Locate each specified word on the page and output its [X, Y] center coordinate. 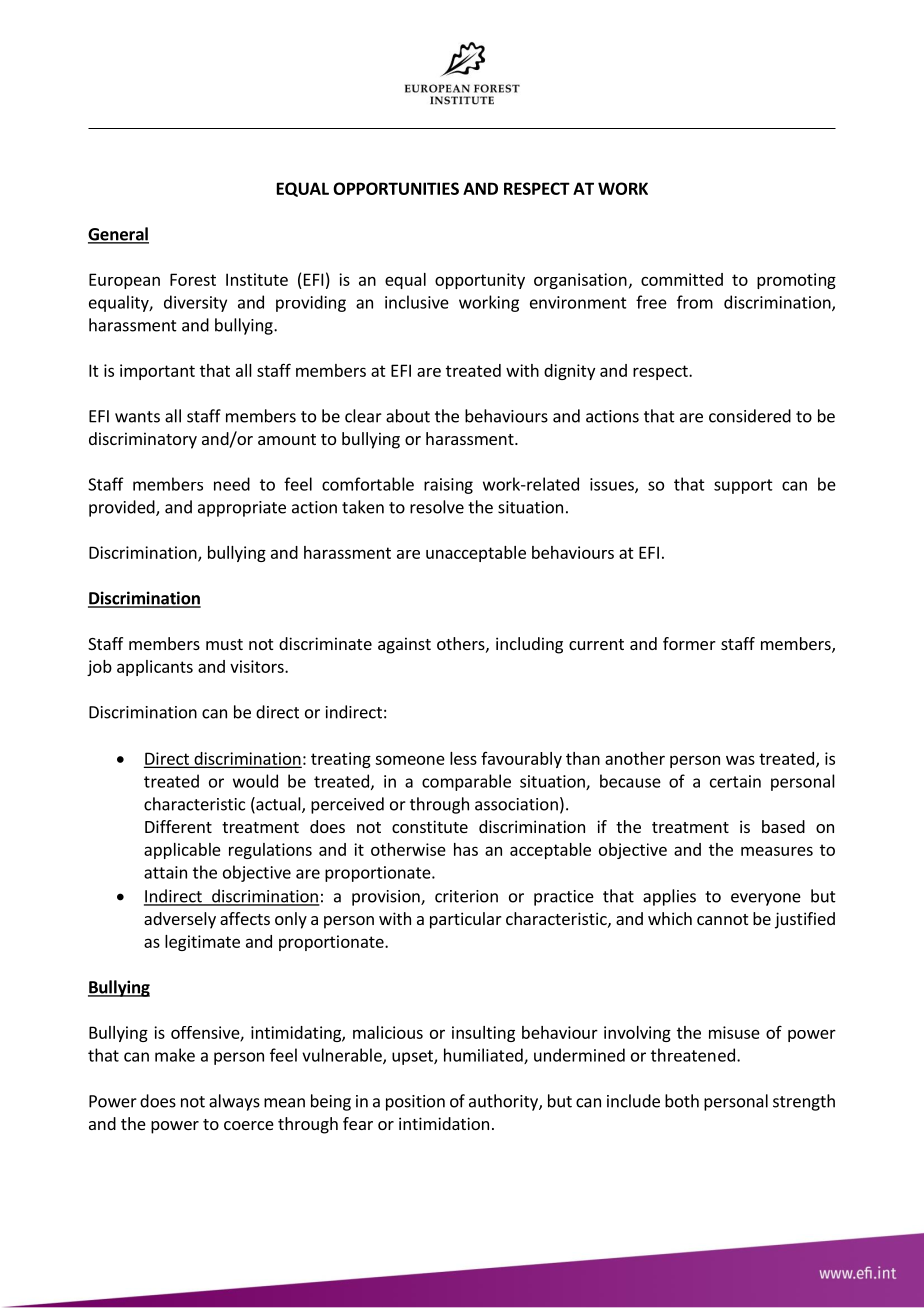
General [118, 235]
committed [682, 279]
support [743, 486]
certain [735, 781]
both [682, 1101]
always [234, 1102]
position [415, 1103]
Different [178, 826]
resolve [437, 507]
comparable [466, 782]
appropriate [242, 509]
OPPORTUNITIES [396, 188]
